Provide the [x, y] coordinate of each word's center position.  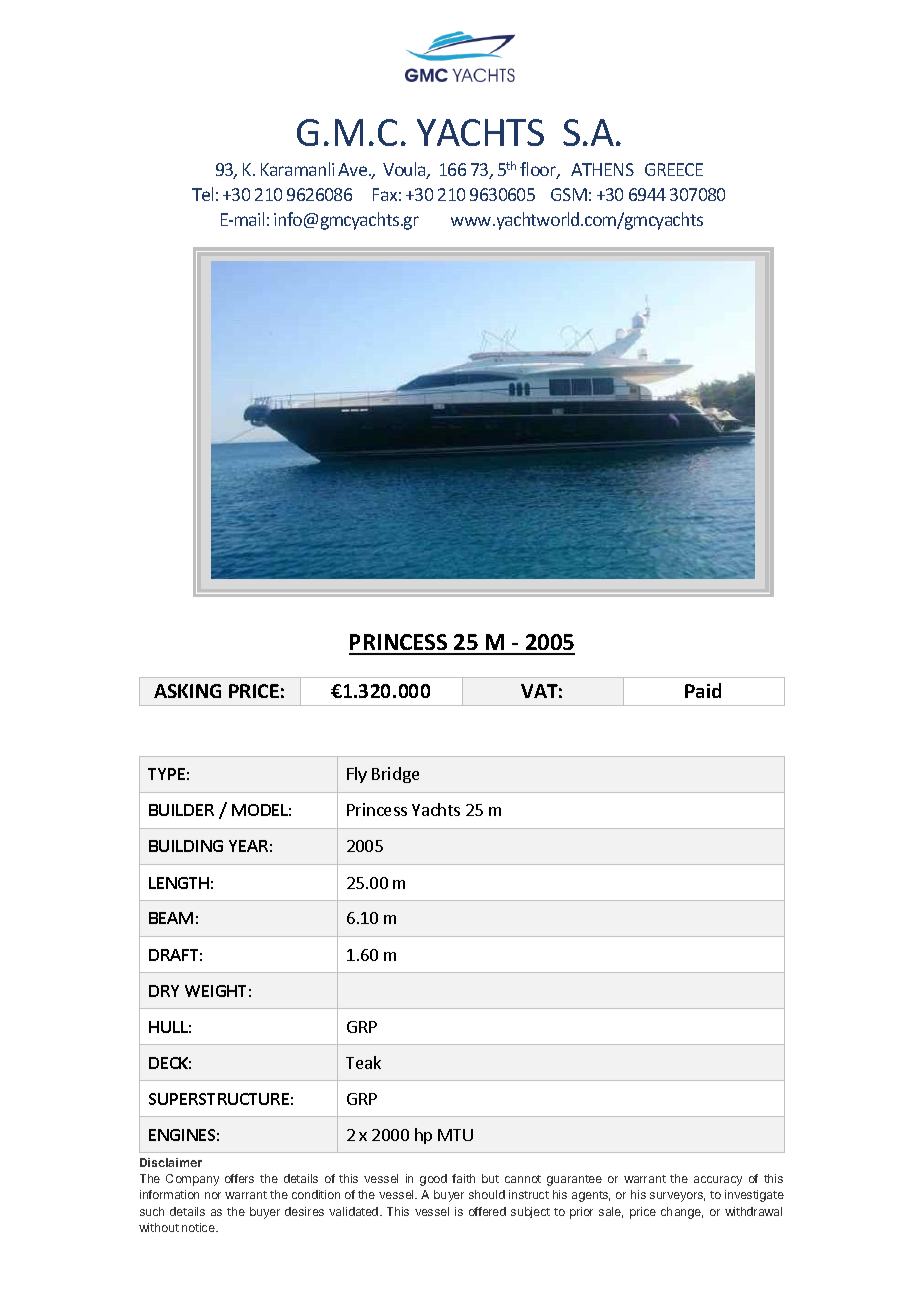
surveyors [677, 1197]
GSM [569, 194]
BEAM [171, 918]
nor [213, 1195]
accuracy [718, 1181]
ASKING [187, 691]
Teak [363, 1062]
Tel [202, 194]
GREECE [674, 169]
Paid [703, 690]
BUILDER [181, 810]
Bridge [395, 775]
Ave [354, 169]
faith [463, 1178]
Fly [357, 775]
